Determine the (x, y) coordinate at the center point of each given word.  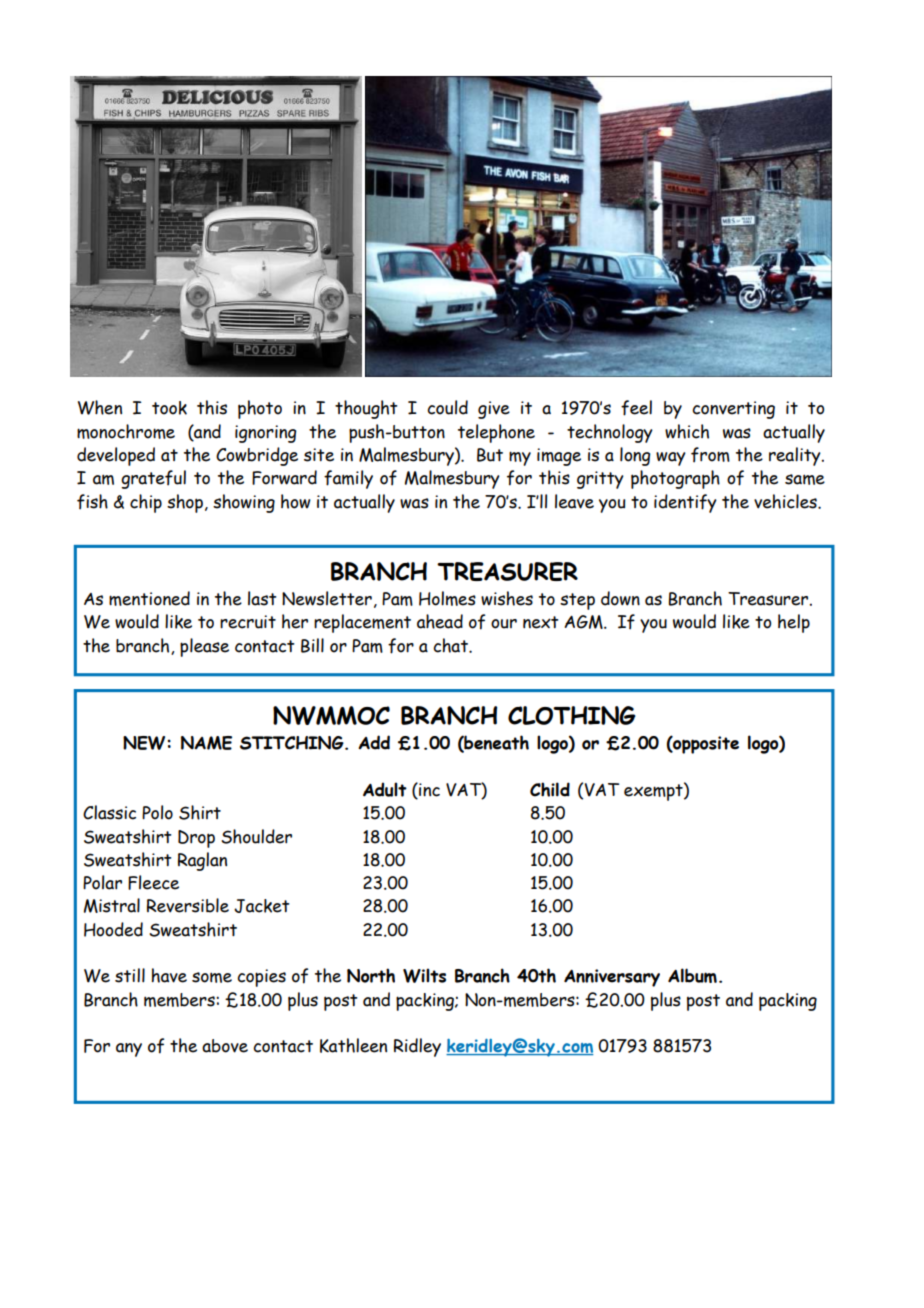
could (447, 407)
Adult (385, 789)
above (225, 1046)
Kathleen (353, 1045)
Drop (196, 839)
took (169, 408)
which (687, 431)
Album (692, 975)
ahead (440, 621)
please (204, 647)
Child (550, 789)
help (794, 623)
